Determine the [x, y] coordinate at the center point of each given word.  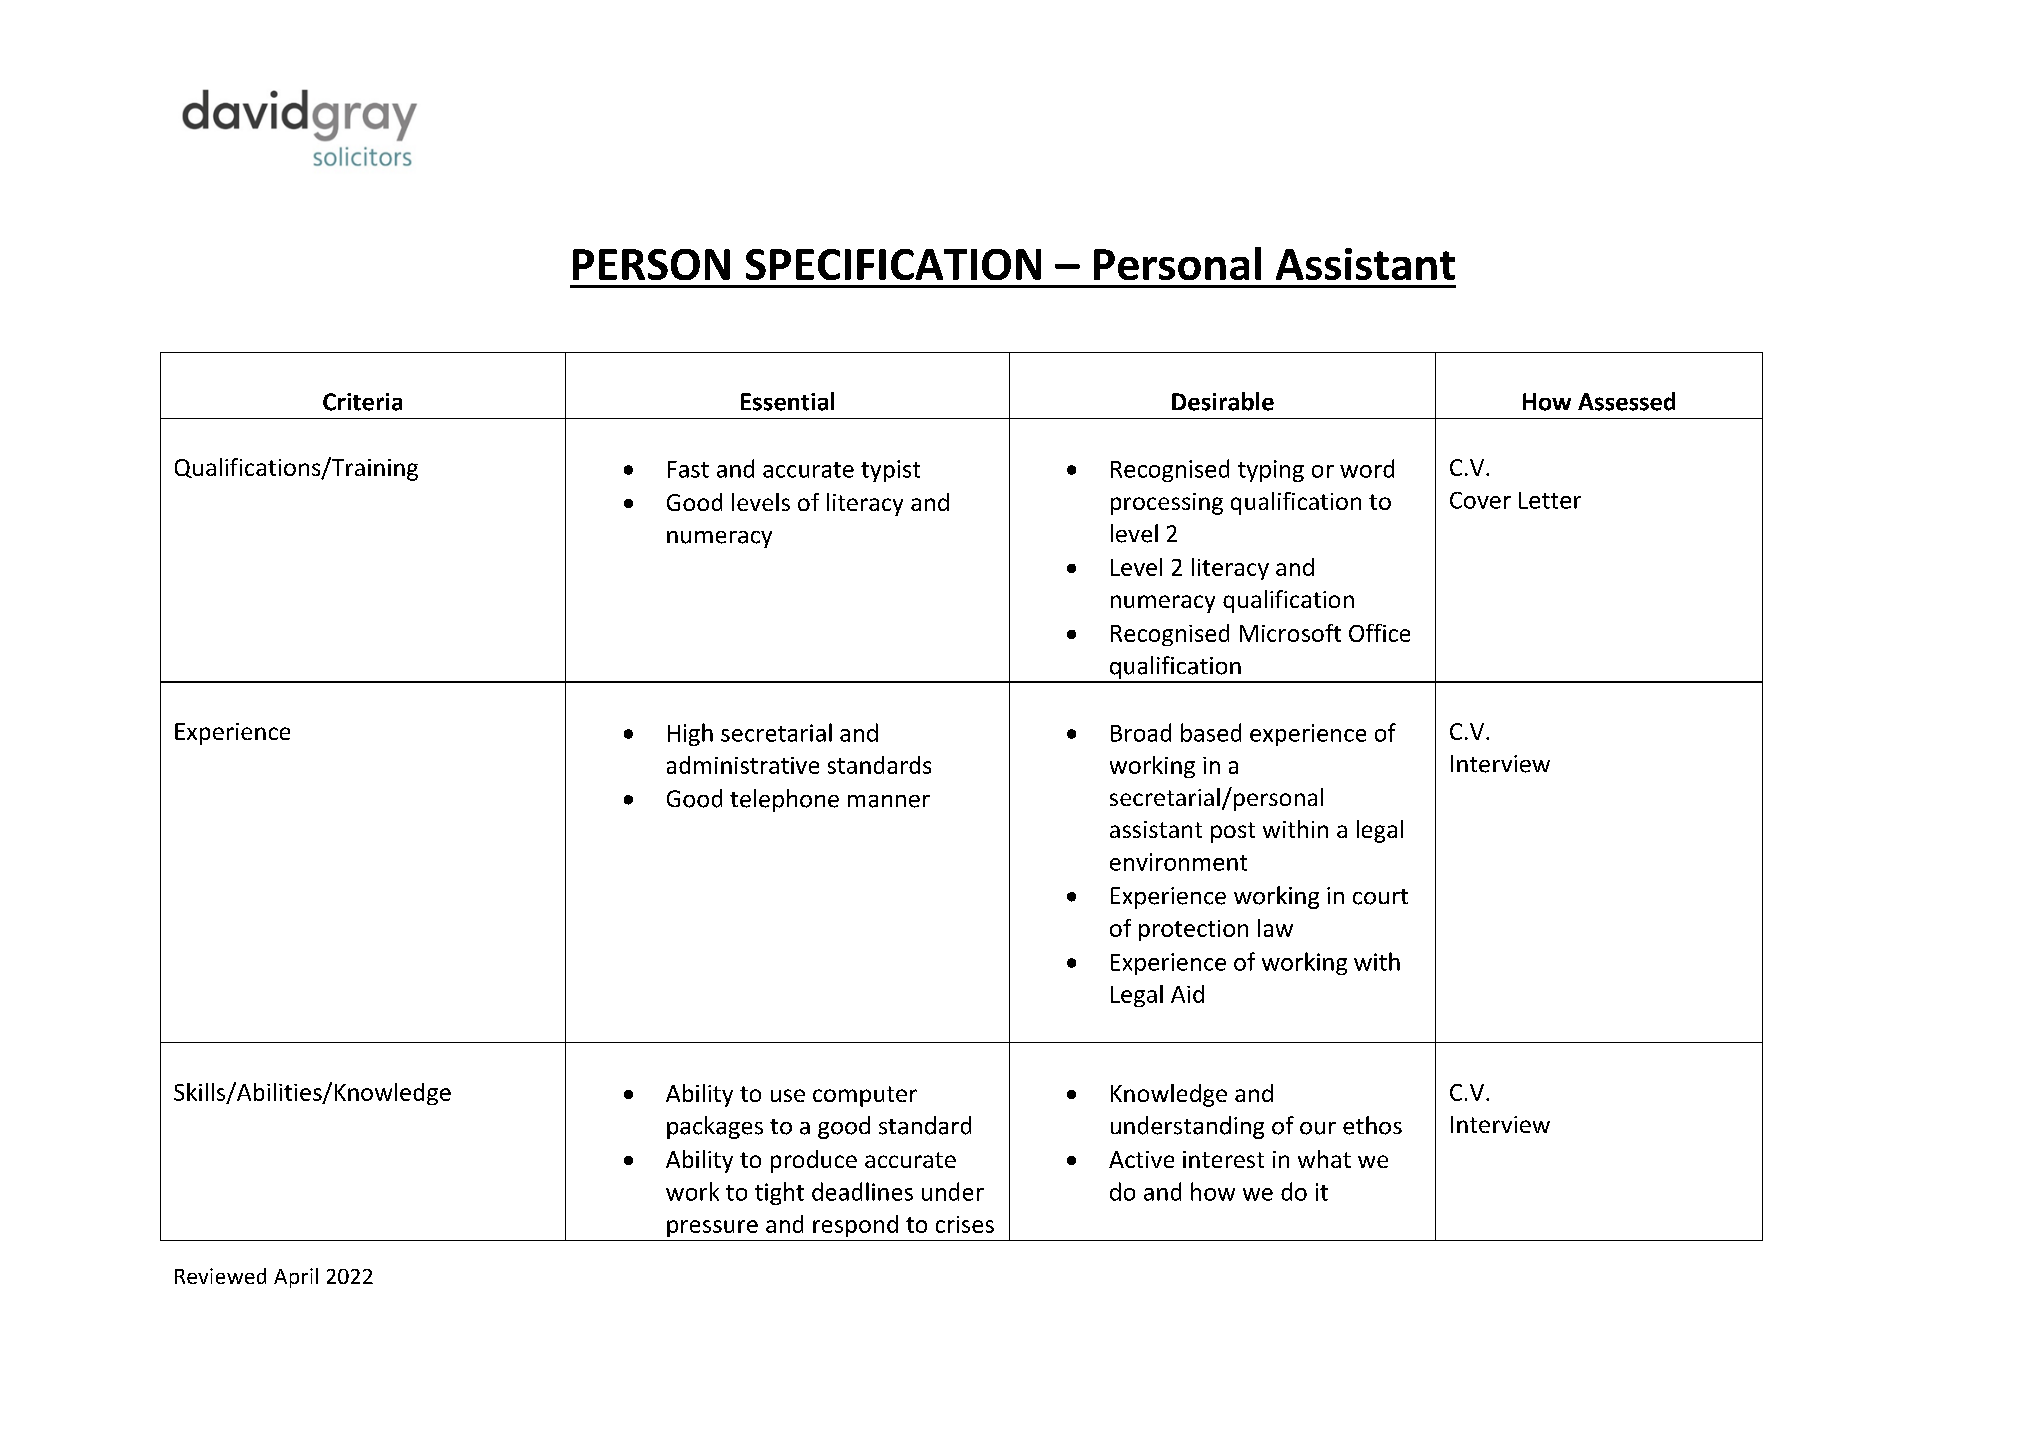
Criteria [362, 402]
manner [889, 801]
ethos [1372, 1125]
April [296, 1278]
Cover [1480, 500]
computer [865, 1096]
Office [1379, 633]
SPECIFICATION [893, 264]
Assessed [1626, 401]
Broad [1141, 732]
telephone [784, 800]
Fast [688, 469]
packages [715, 1127]
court [1380, 897]
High [690, 734]
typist [890, 471]
